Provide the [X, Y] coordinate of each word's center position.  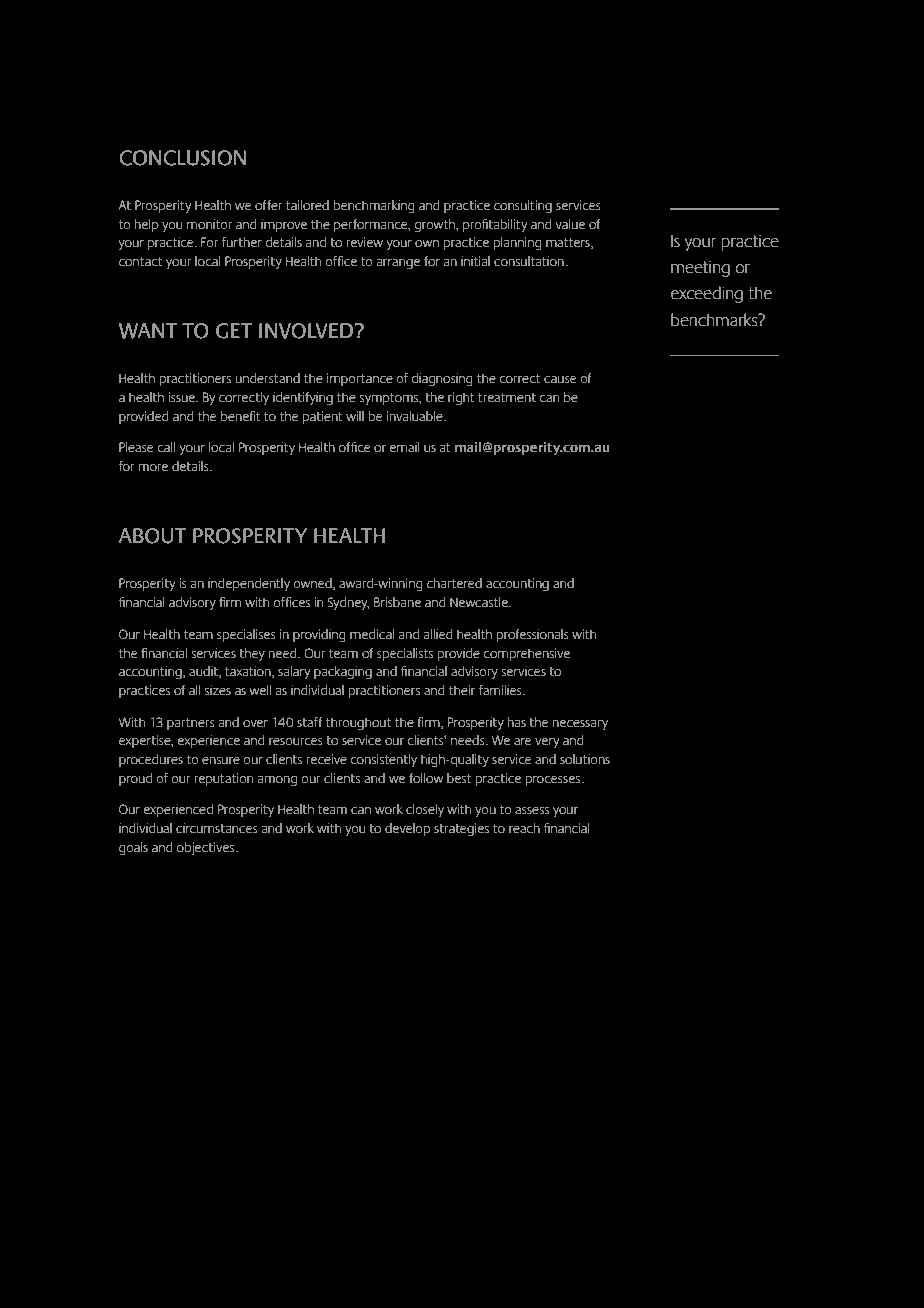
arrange [398, 264]
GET [234, 331]
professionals [533, 635]
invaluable [416, 416]
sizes [218, 690]
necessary [580, 725]
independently [249, 584]
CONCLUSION [182, 158]
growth [435, 225]
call [166, 447]
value [570, 224]
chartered [454, 583]
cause [560, 380]
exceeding [707, 294]
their [462, 690]
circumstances [217, 828]
